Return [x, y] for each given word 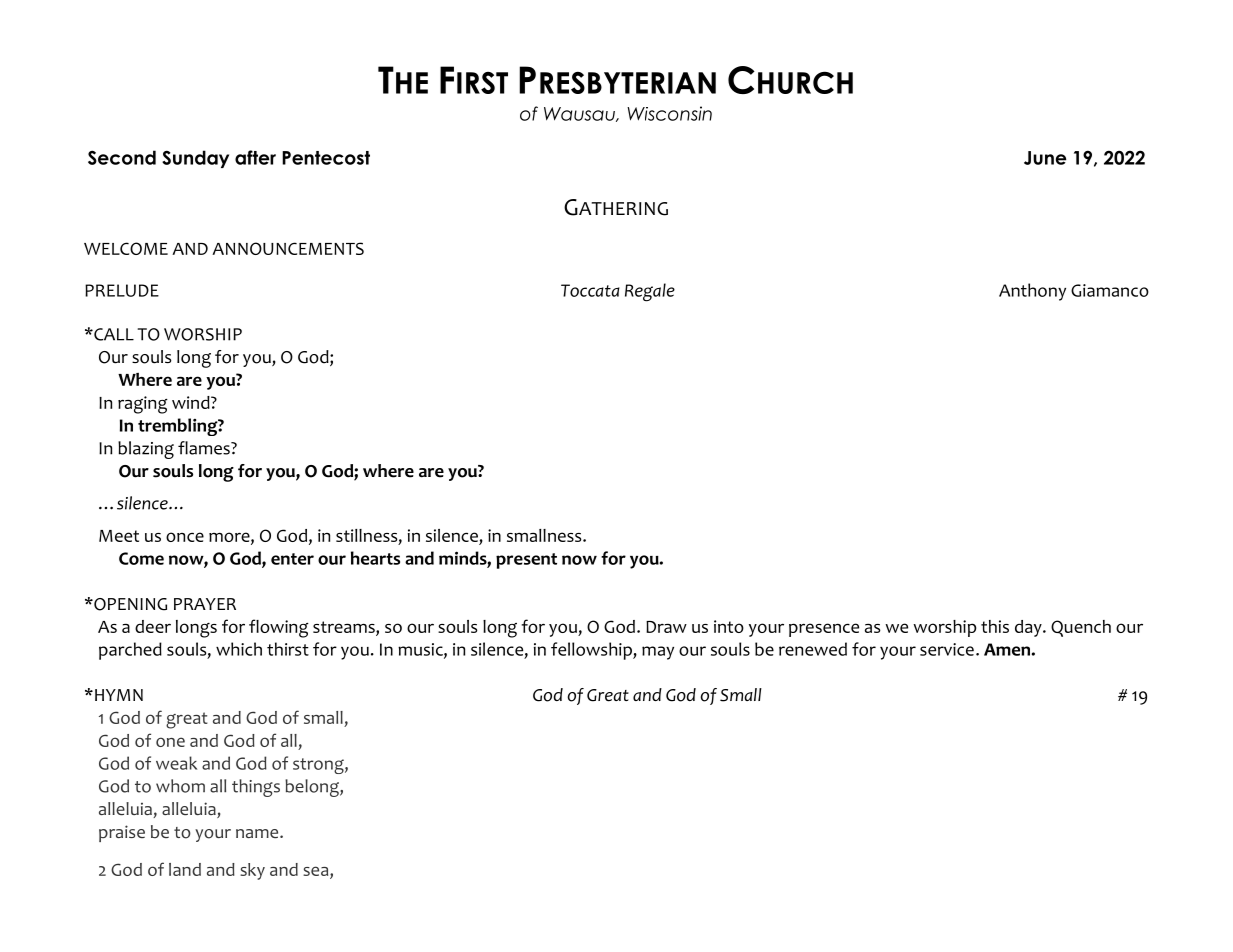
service [947, 649]
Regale [650, 292]
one [170, 742]
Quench [1081, 628]
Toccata [590, 290]
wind [192, 402]
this [995, 626]
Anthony [1032, 292]
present [526, 561]
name [258, 833]
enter [292, 559]
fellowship [592, 651]
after [255, 157]
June [1045, 158]
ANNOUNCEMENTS [288, 248]
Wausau [580, 114]
